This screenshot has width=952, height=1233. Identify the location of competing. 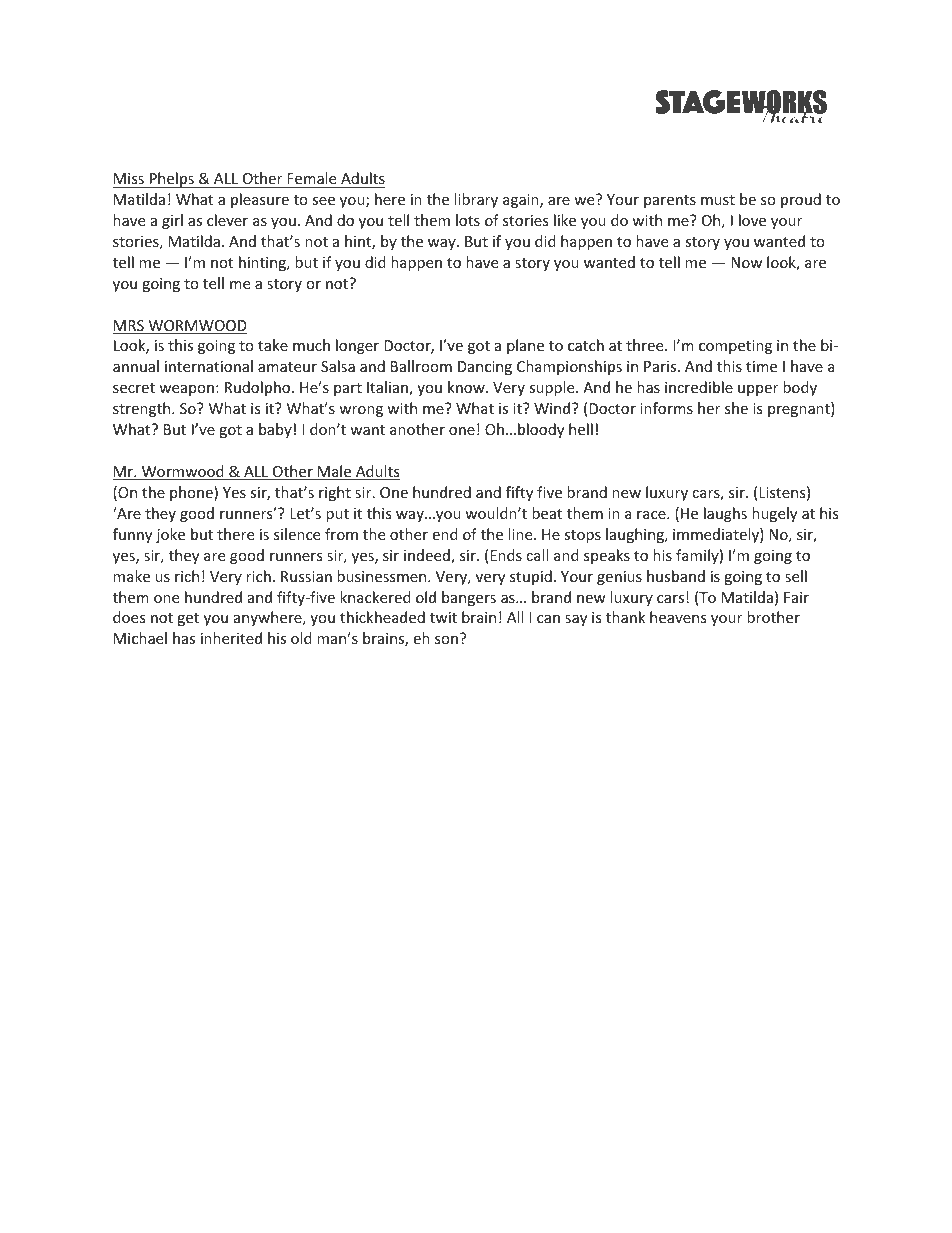
(735, 347).
